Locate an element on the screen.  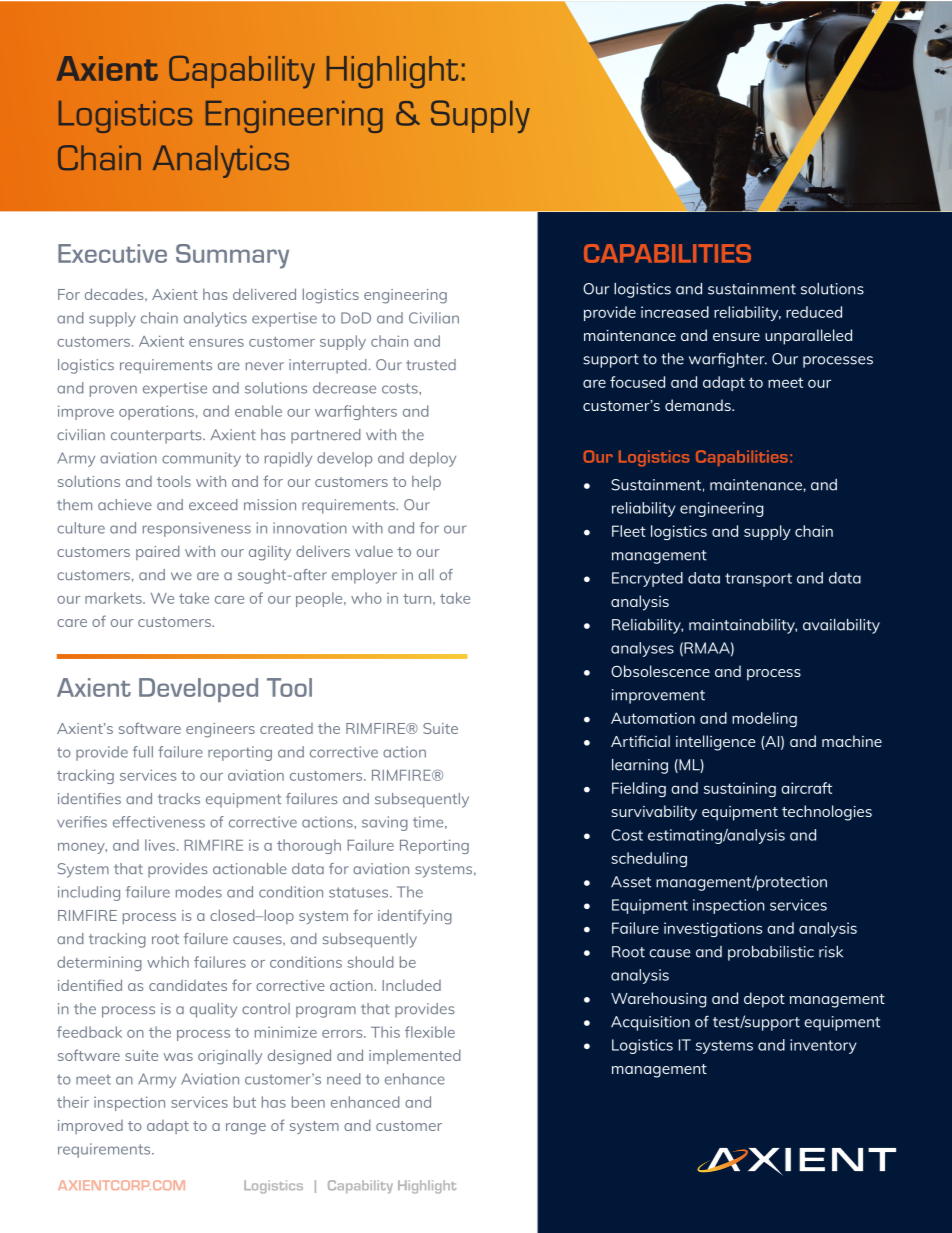
but is located at coordinates (245, 1102).
